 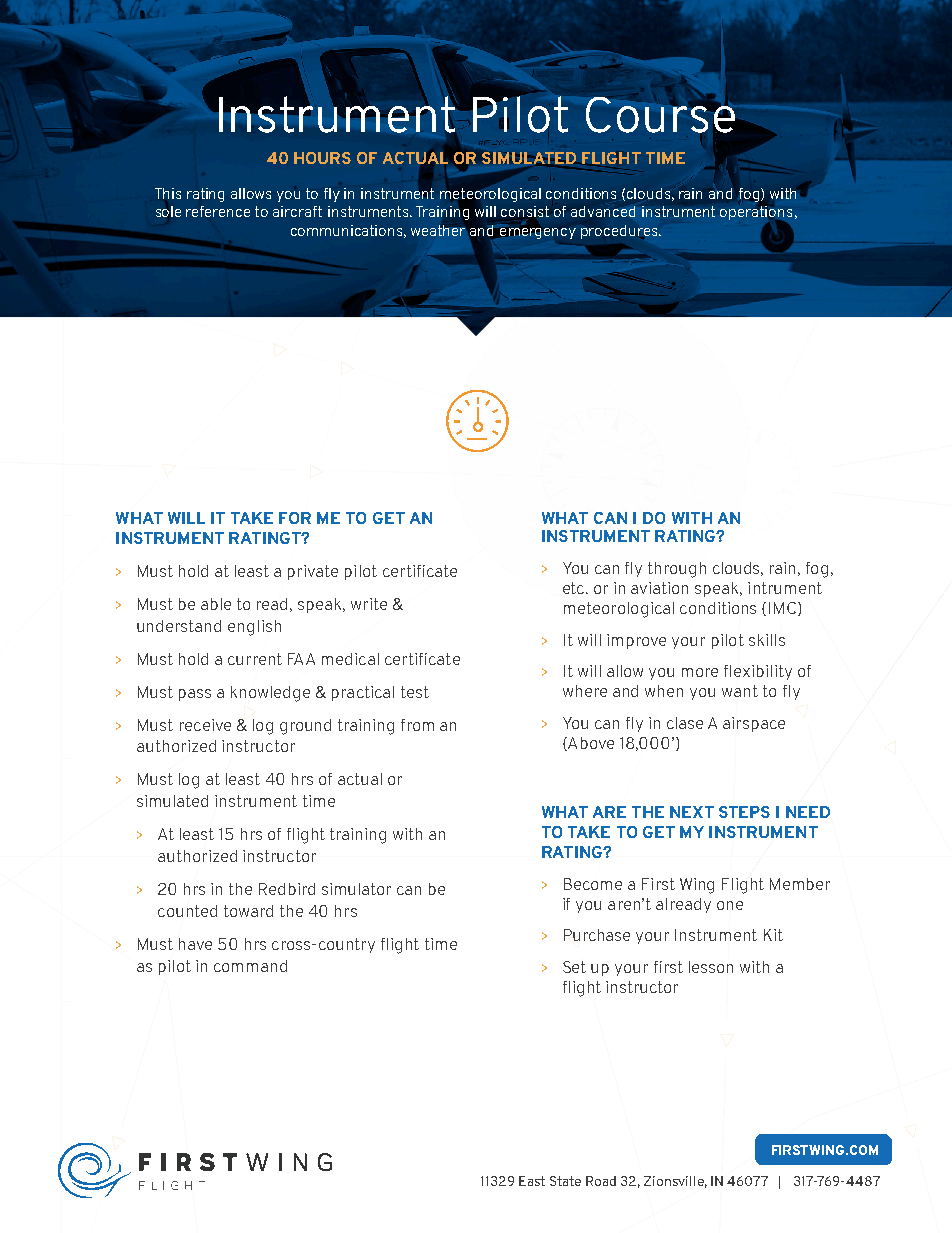 I want to click on toward, so click(x=248, y=911).
